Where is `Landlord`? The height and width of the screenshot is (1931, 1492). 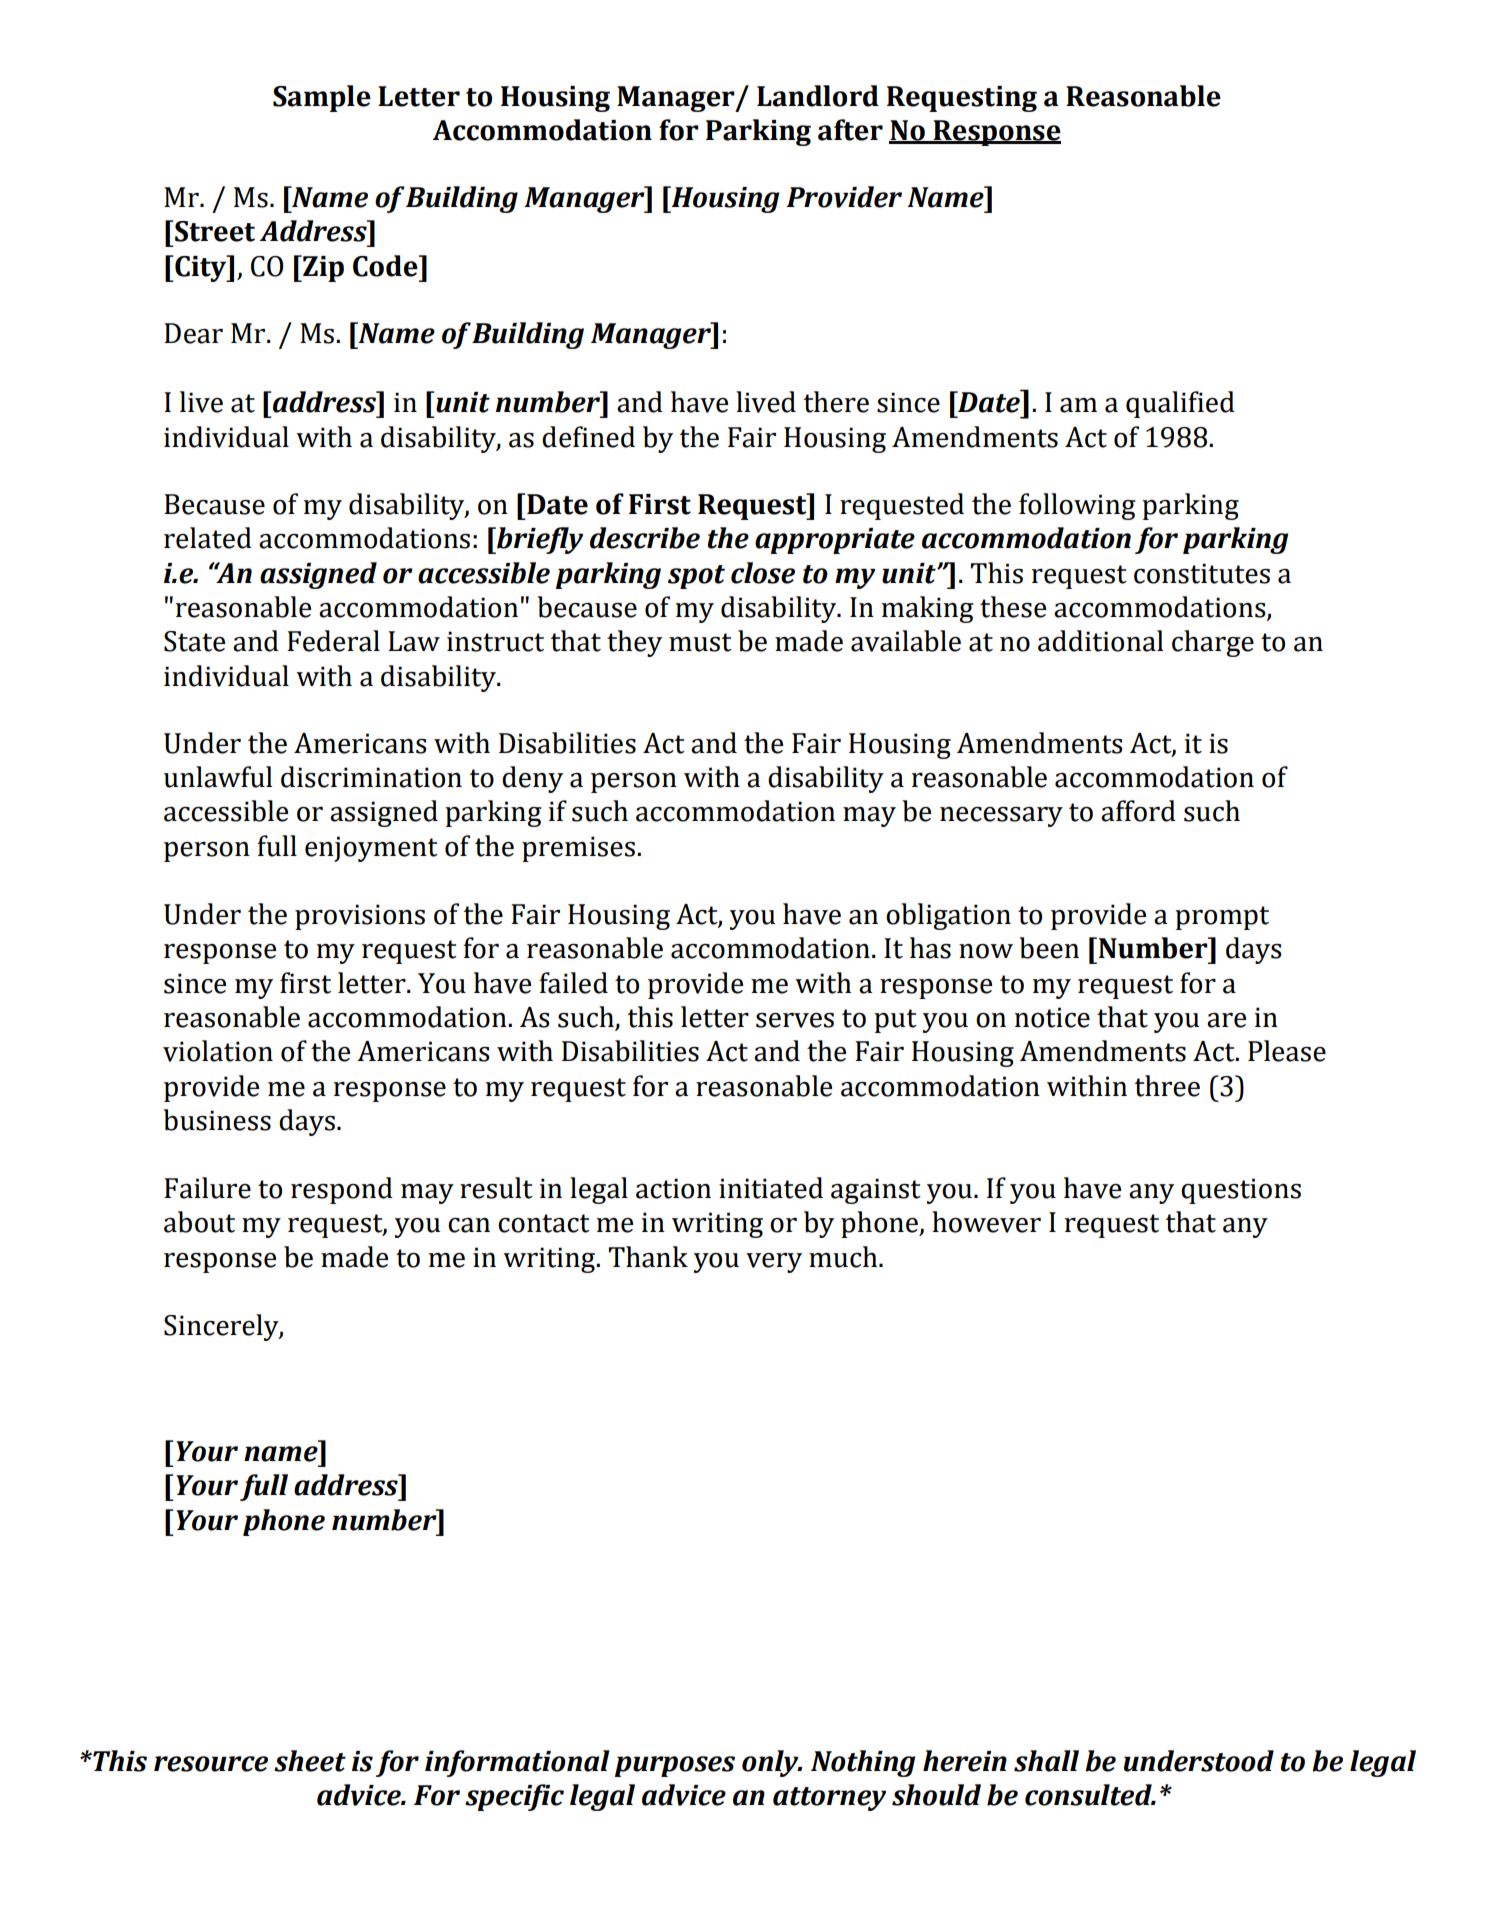 Landlord is located at coordinates (818, 96).
